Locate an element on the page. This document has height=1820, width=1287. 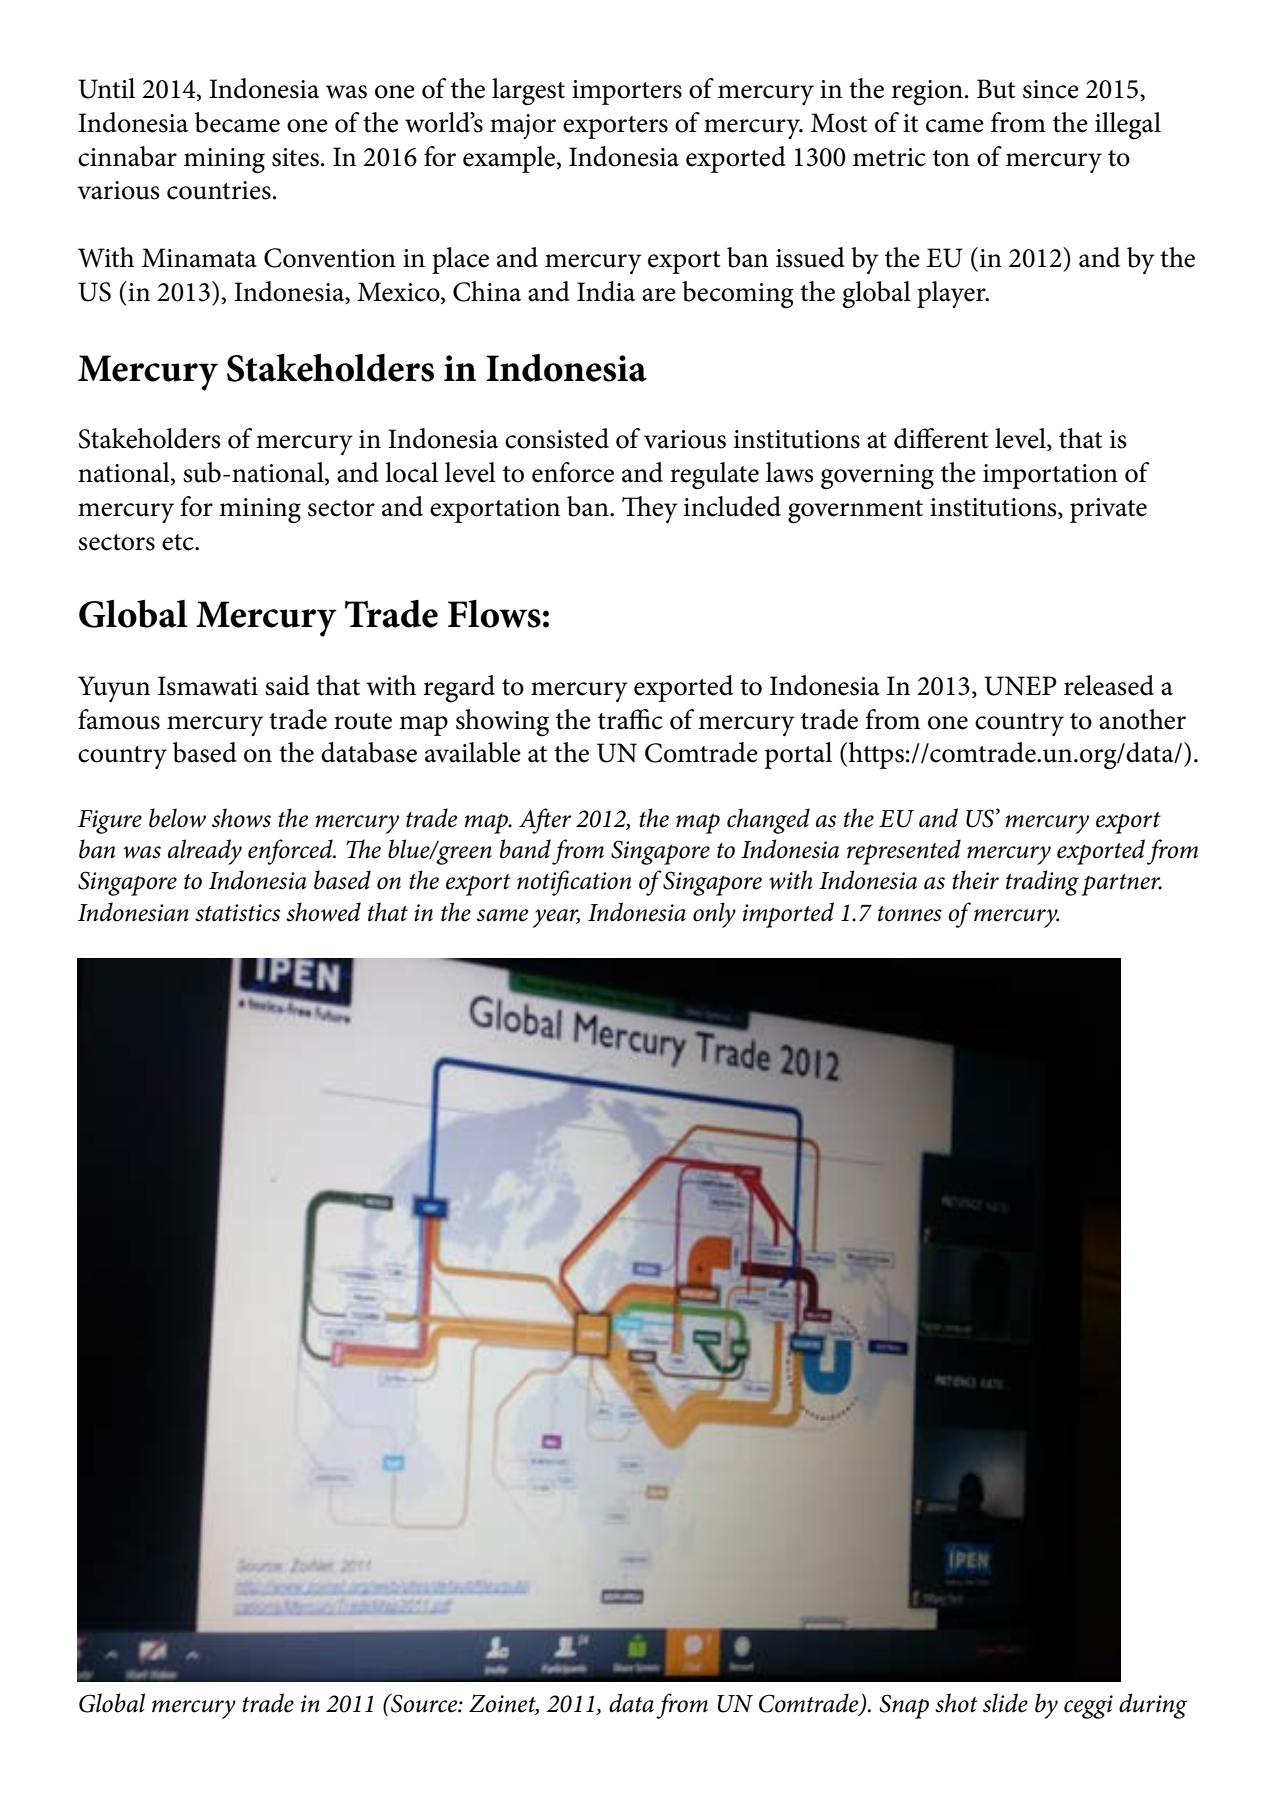
Snap is located at coordinates (904, 1706).
